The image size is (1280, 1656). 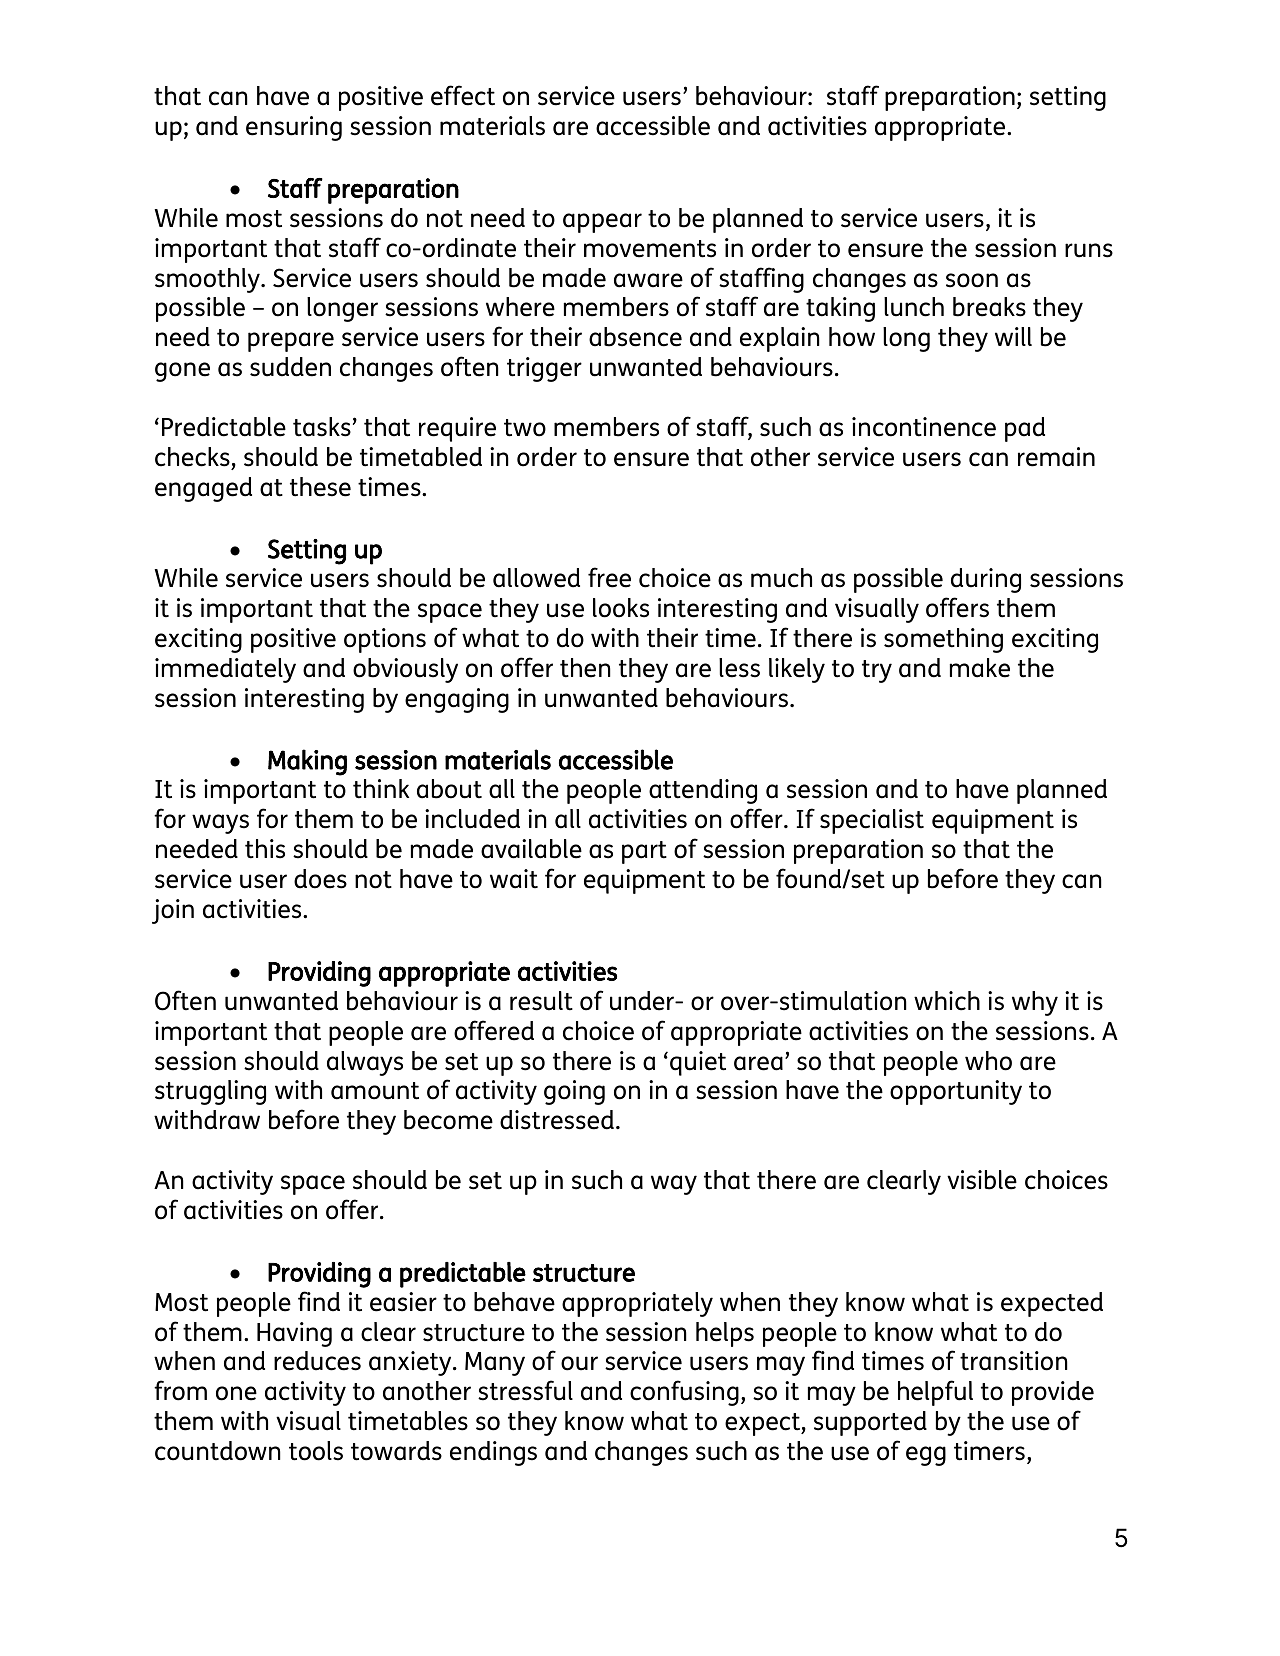 I want to click on appear, so click(x=602, y=223).
